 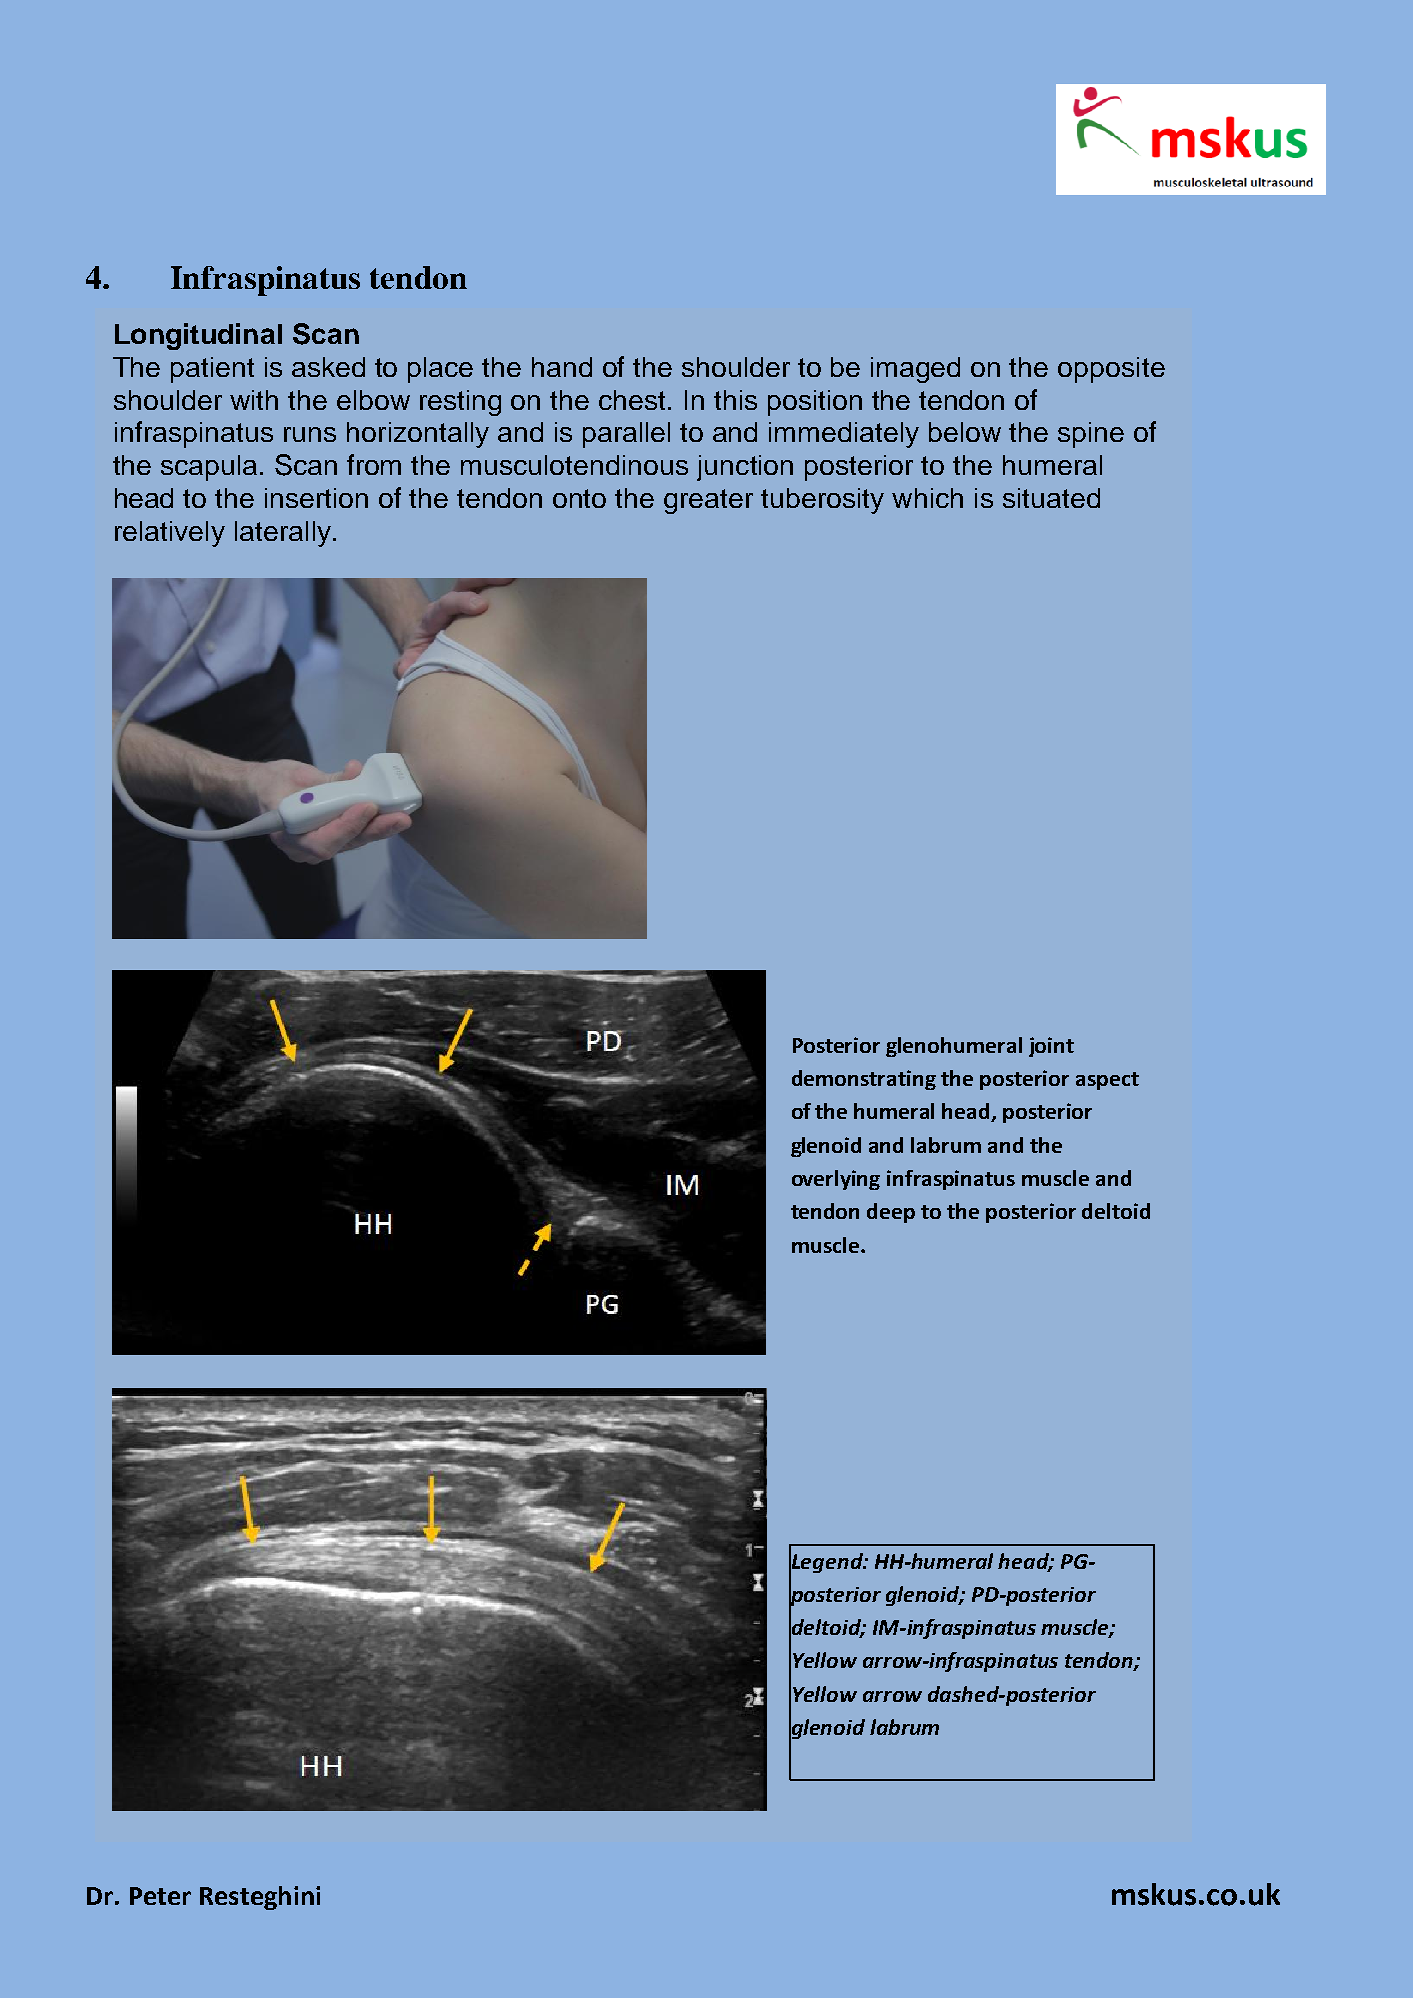 What do you see at coordinates (1051, 1047) in the page?
I see `joint` at bounding box center [1051, 1047].
